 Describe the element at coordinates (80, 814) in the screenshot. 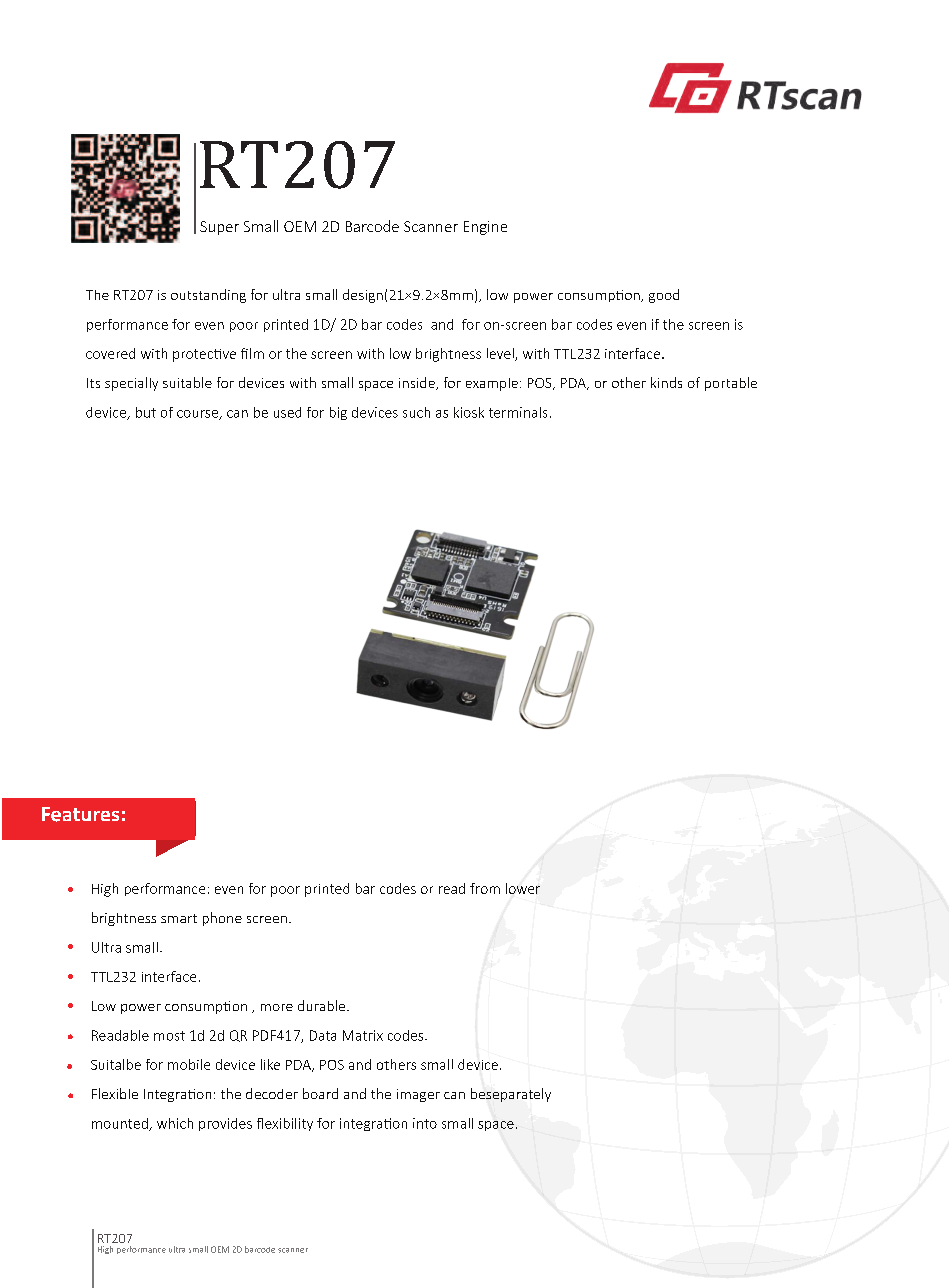

I see `Features` at that location.
